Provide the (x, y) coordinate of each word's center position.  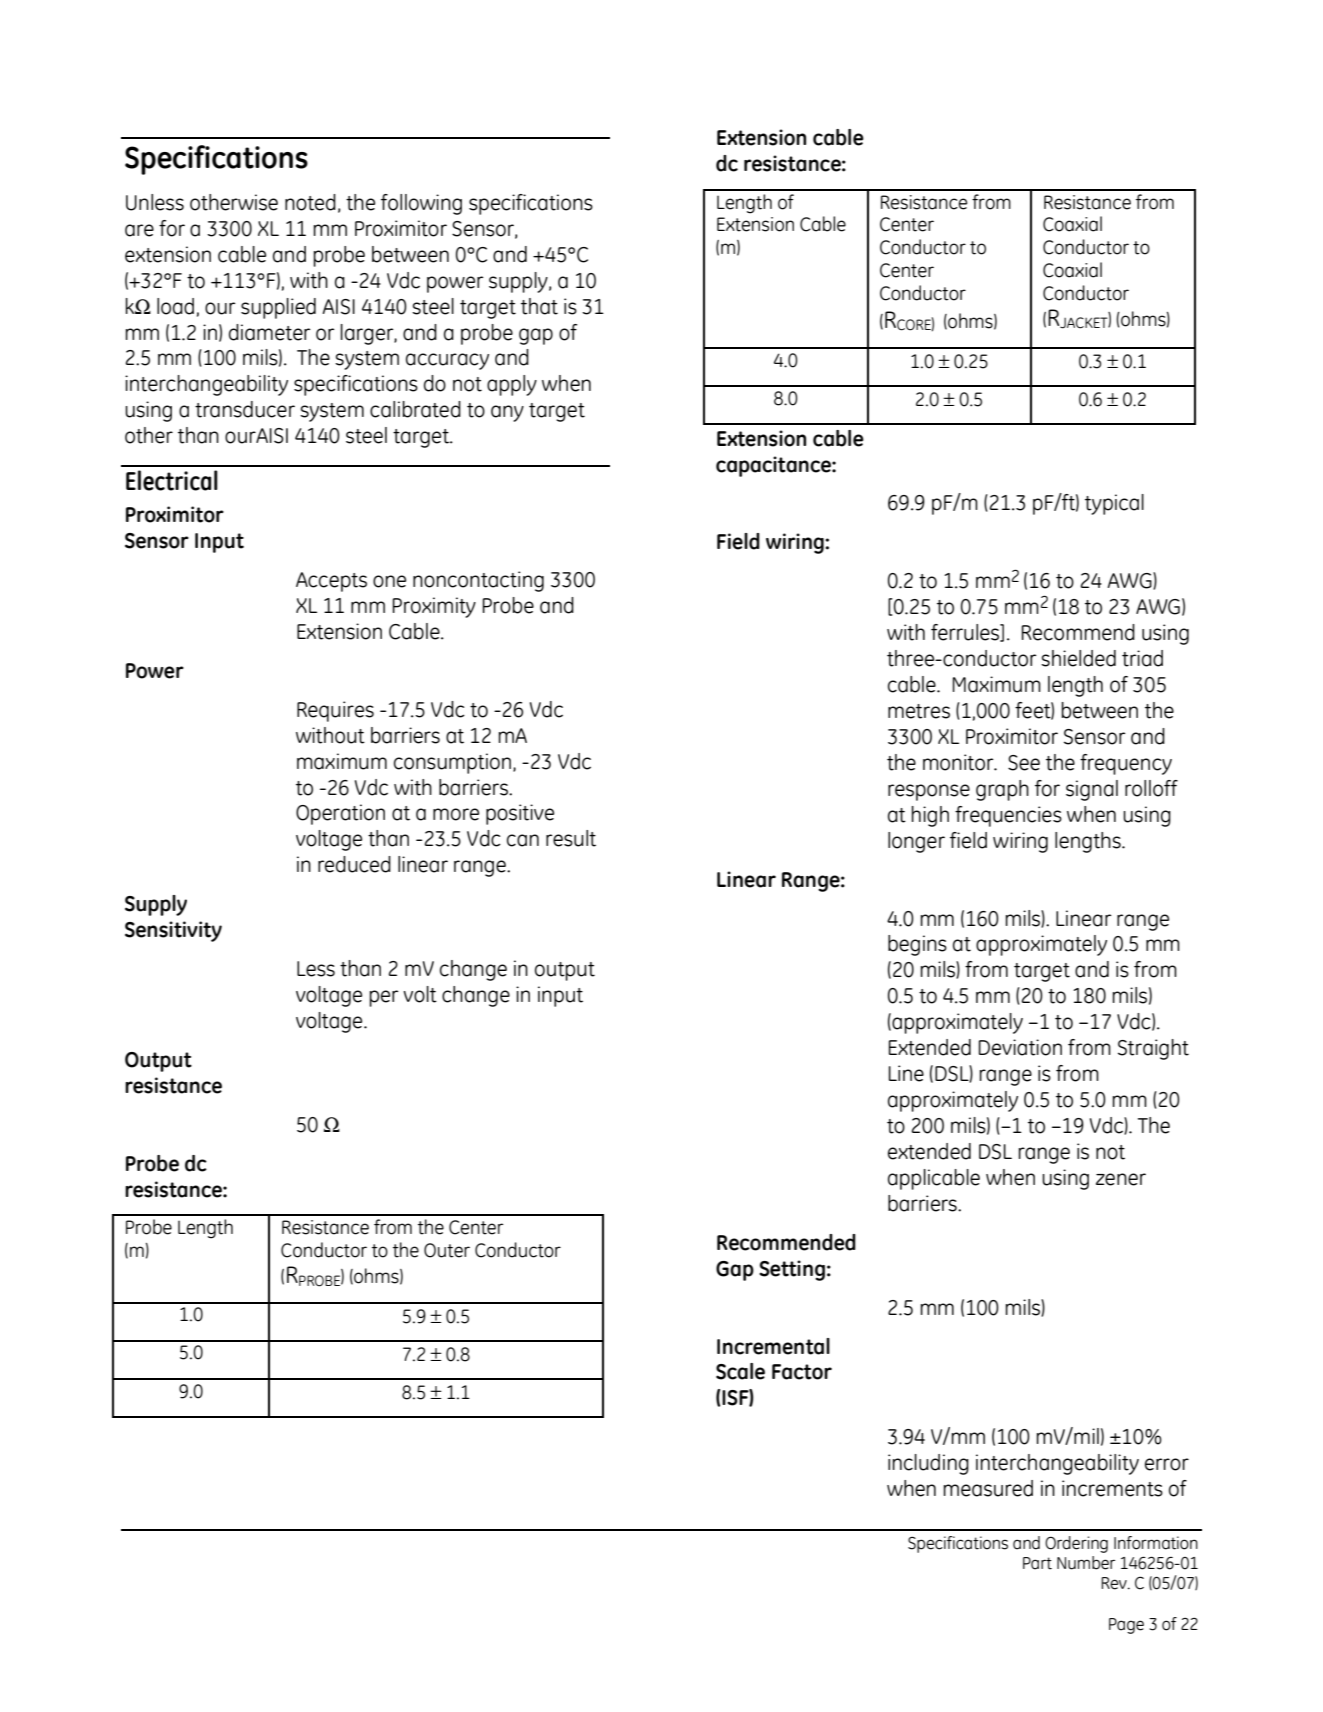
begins (917, 945)
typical (1114, 504)
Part (1037, 1563)
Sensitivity (173, 931)
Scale (740, 1371)
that (539, 306)
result (571, 838)
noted (310, 202)
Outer (447, 1250)
